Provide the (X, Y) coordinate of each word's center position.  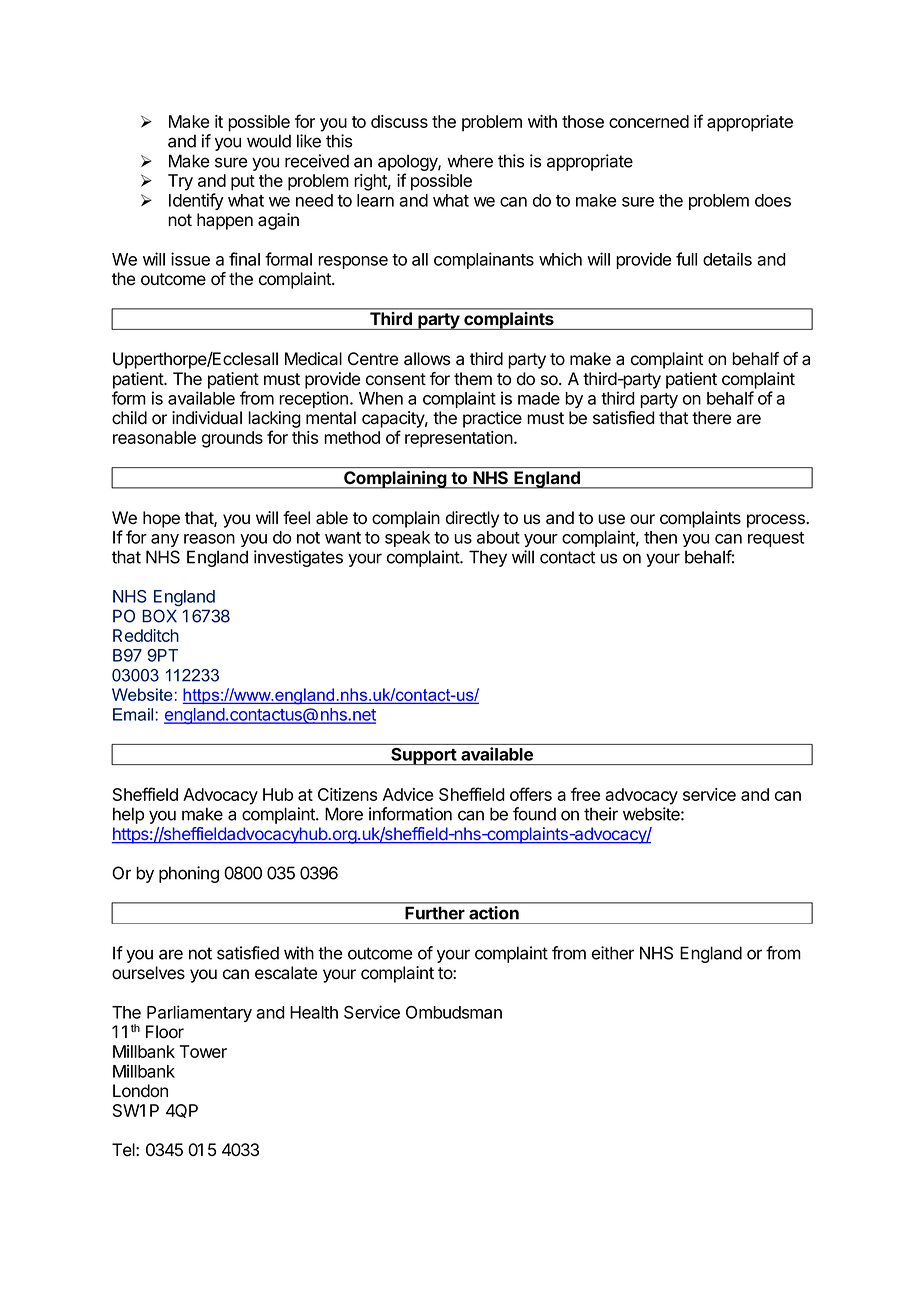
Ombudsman (454, 1012)
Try (180, 182)
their (601, 814)
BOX (159, 616)
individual (207, 418)
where (470, 161)
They (488, 558)
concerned (649, 121)
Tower (203, 1051)
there (711, 418)
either (613, 953)
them (473, 379)
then (660, 537)
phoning (189, 874)
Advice (408, 794)
